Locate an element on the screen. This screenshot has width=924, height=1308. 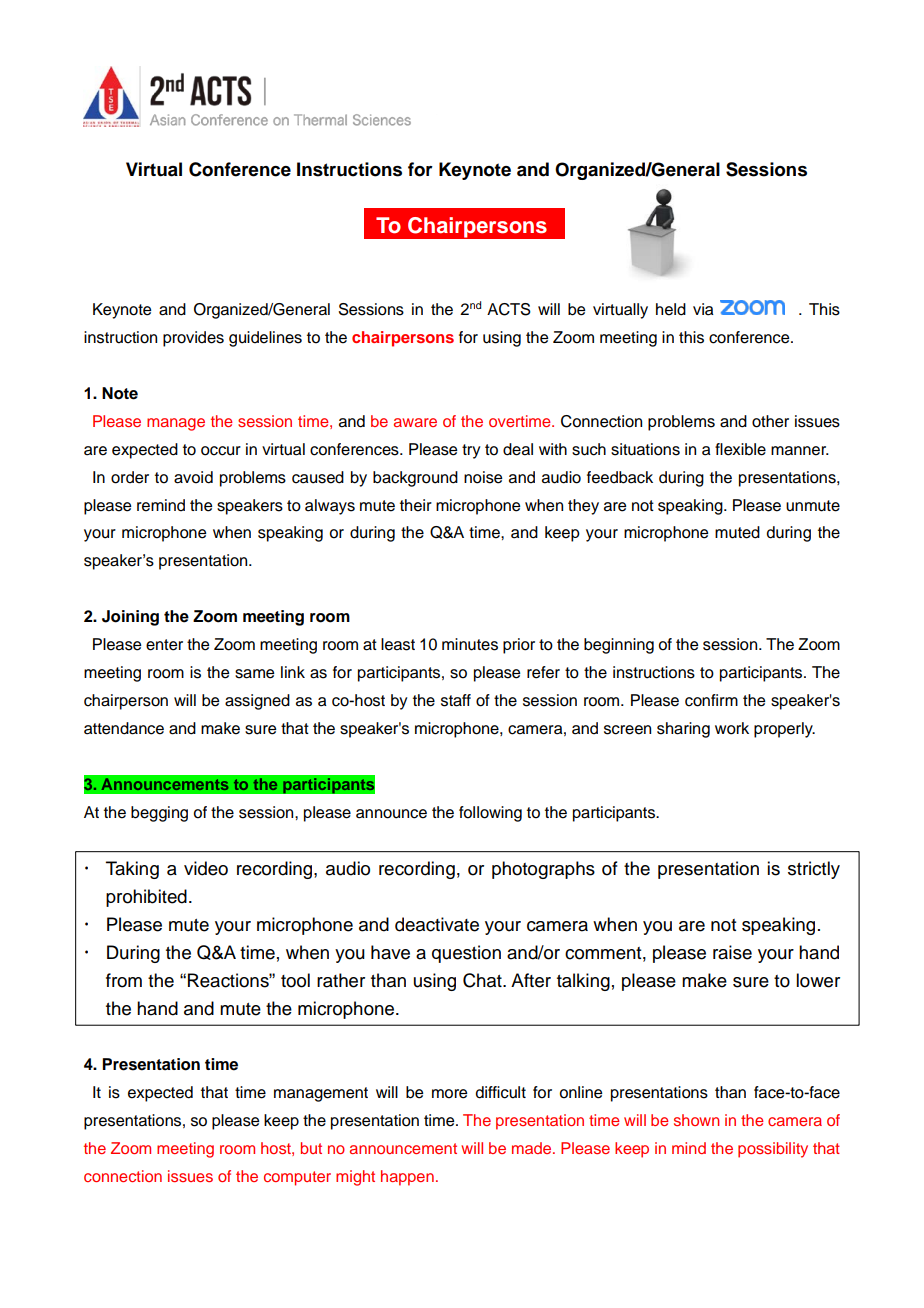
made is located at coordinates (533, 1148).
